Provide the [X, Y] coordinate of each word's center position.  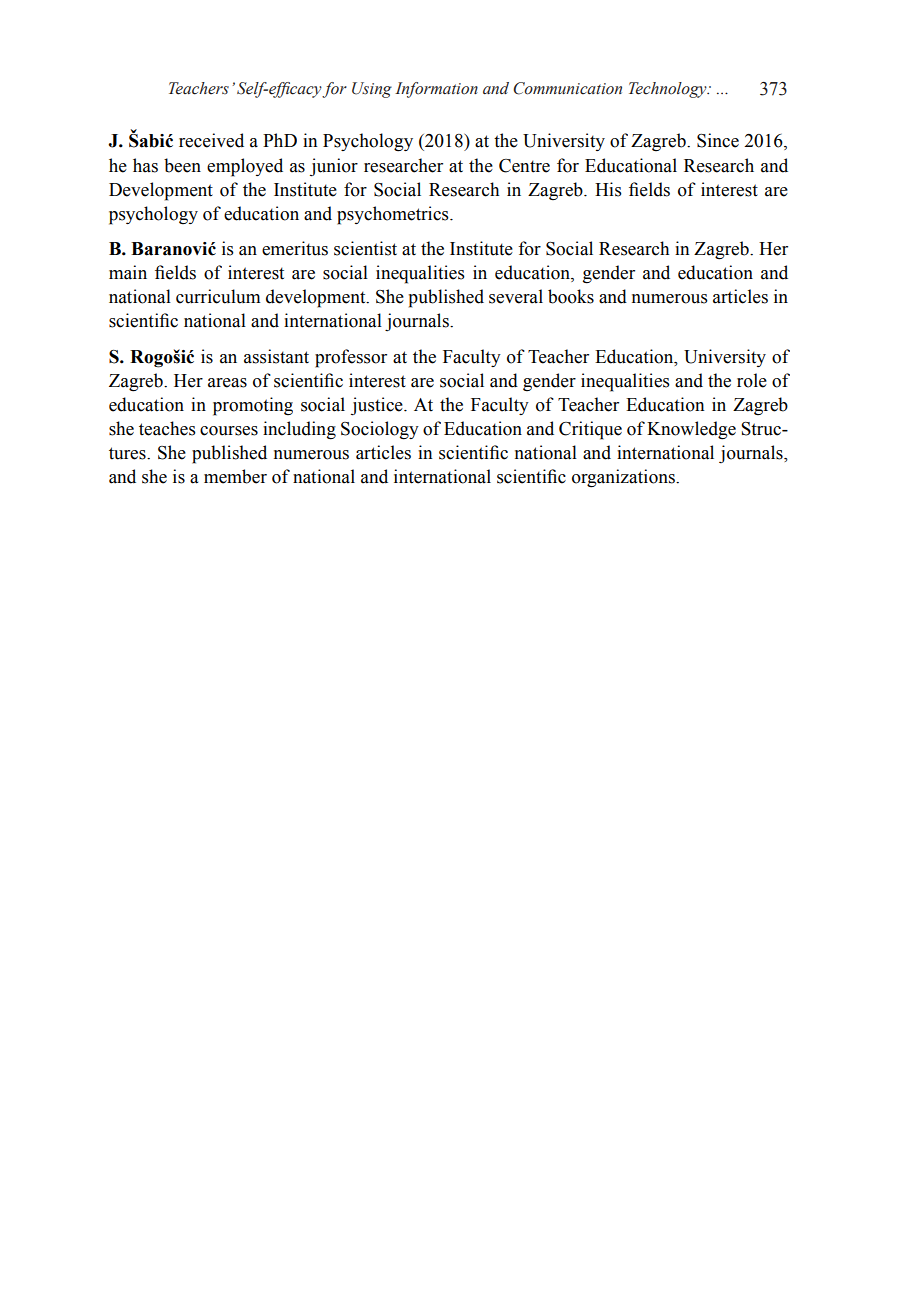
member [235, 476]
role [752, 380]
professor [351, 358]
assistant [276, 356]
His [608, 189]
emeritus [295, 248]
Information [436, 90]
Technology [669, 90]
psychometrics [394, 215]
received [211, 140]
